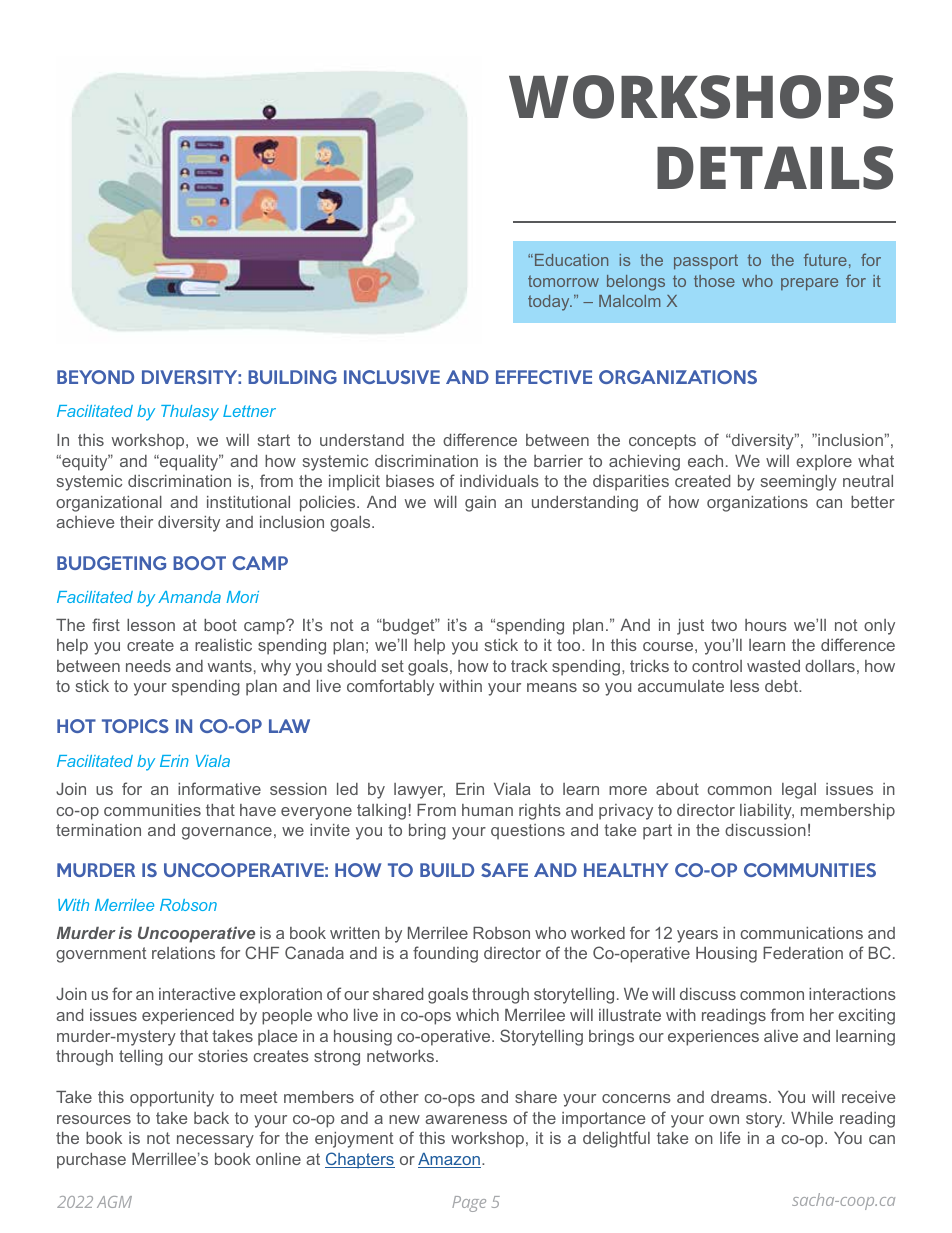 The image size is (952, 1233). I want to click on needs, so click(148, 666).
